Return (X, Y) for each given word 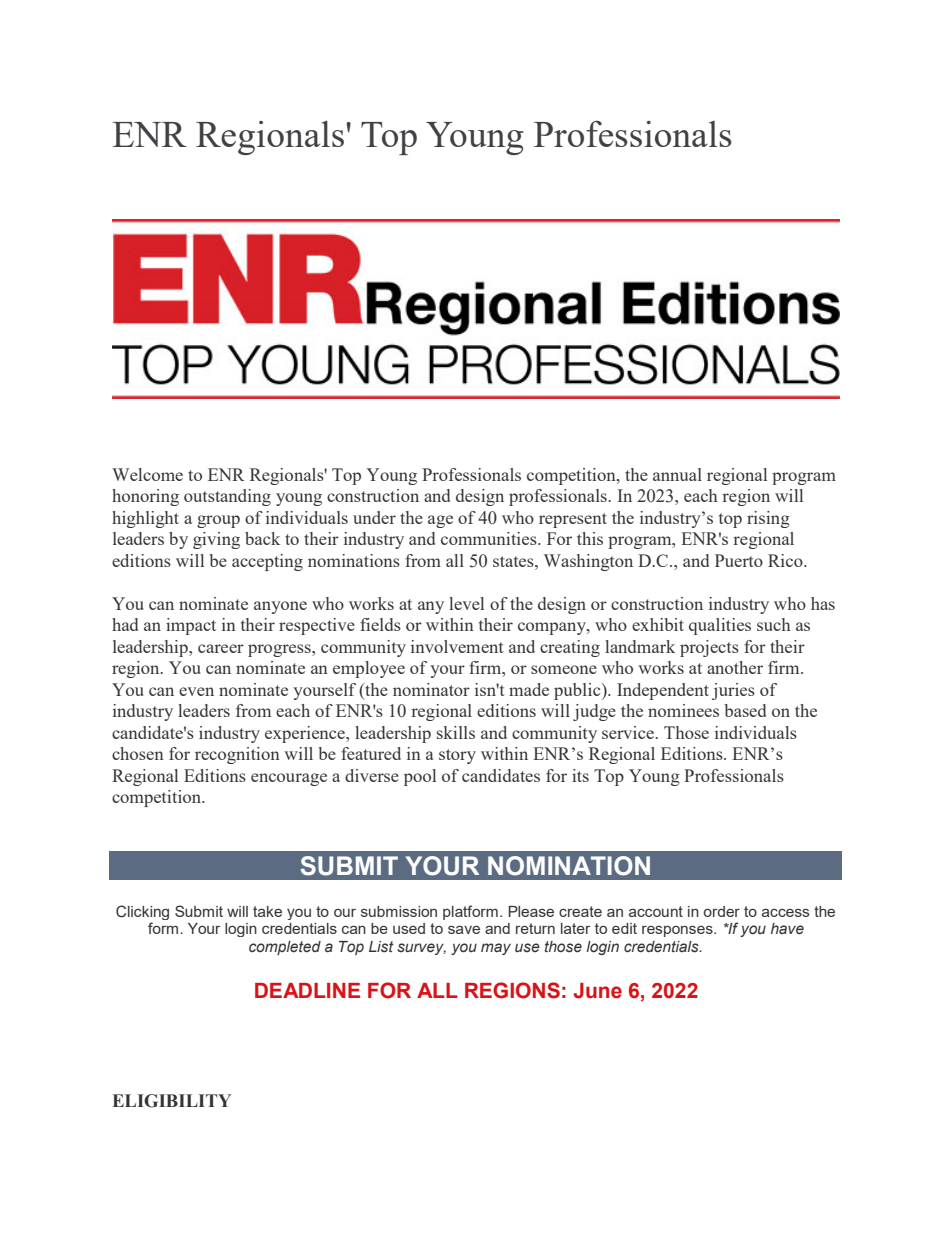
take (267, 911)
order (722, 911)
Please (531, 911)
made (529, 689)
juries (733, 691)
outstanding (227, 497)
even (196, 691)
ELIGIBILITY (172, 1101)
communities (490, 538)
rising (768, 519)
